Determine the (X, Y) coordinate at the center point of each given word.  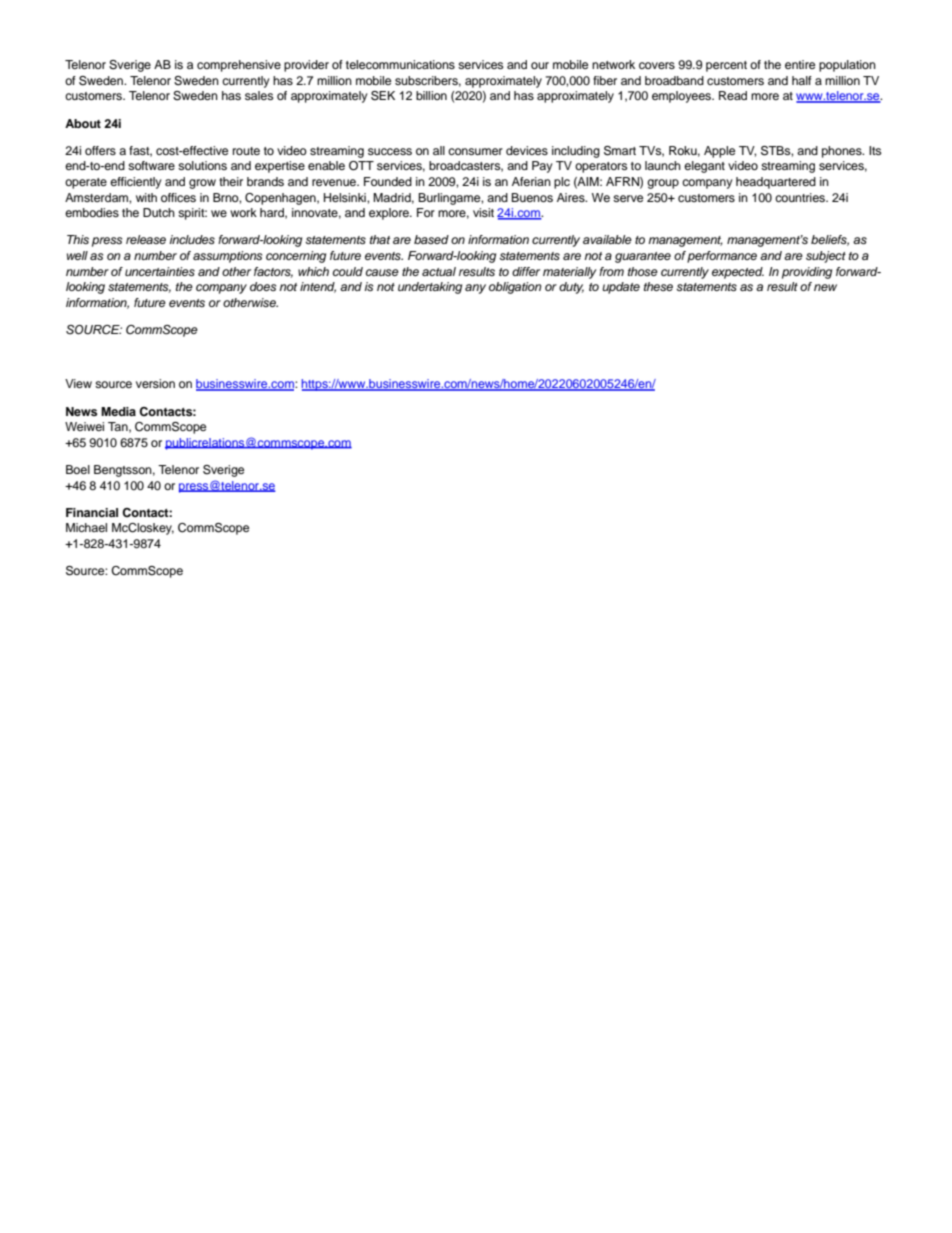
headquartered (776, 183)
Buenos (532, 197)
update (621, 288)
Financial (92, 512)
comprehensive (239, 66)
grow (202, 184)
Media (118, 411)
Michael (86, 527)
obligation (515, 288)
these (658, 286)
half (802, 80)
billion (431, 95)
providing (807, 273)
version (155, 383)
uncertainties (160, 271)
